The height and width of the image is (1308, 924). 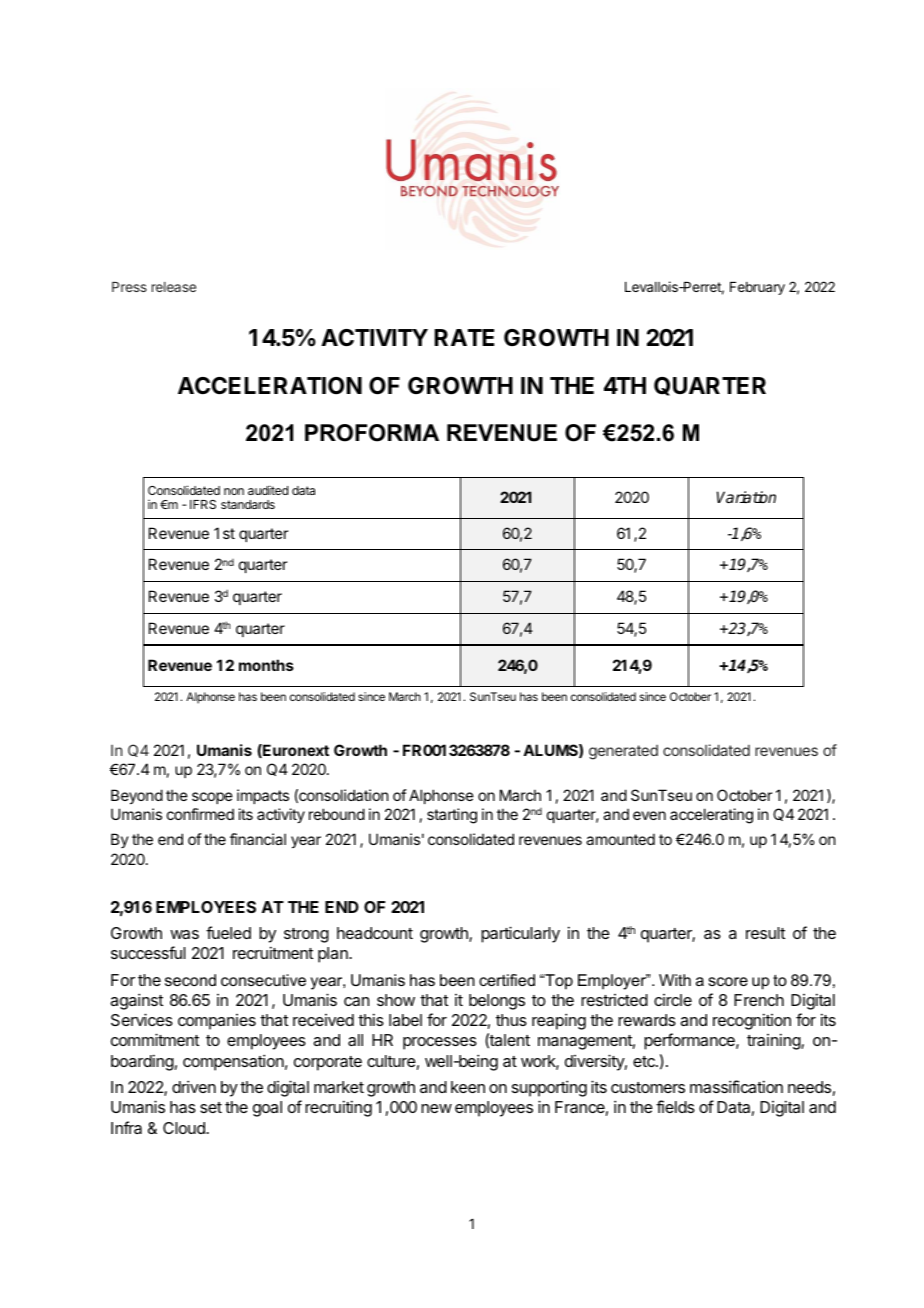 What do you see at coordinates (174, 287) in the image?
I see `release` at bounding box center [174, 287].
